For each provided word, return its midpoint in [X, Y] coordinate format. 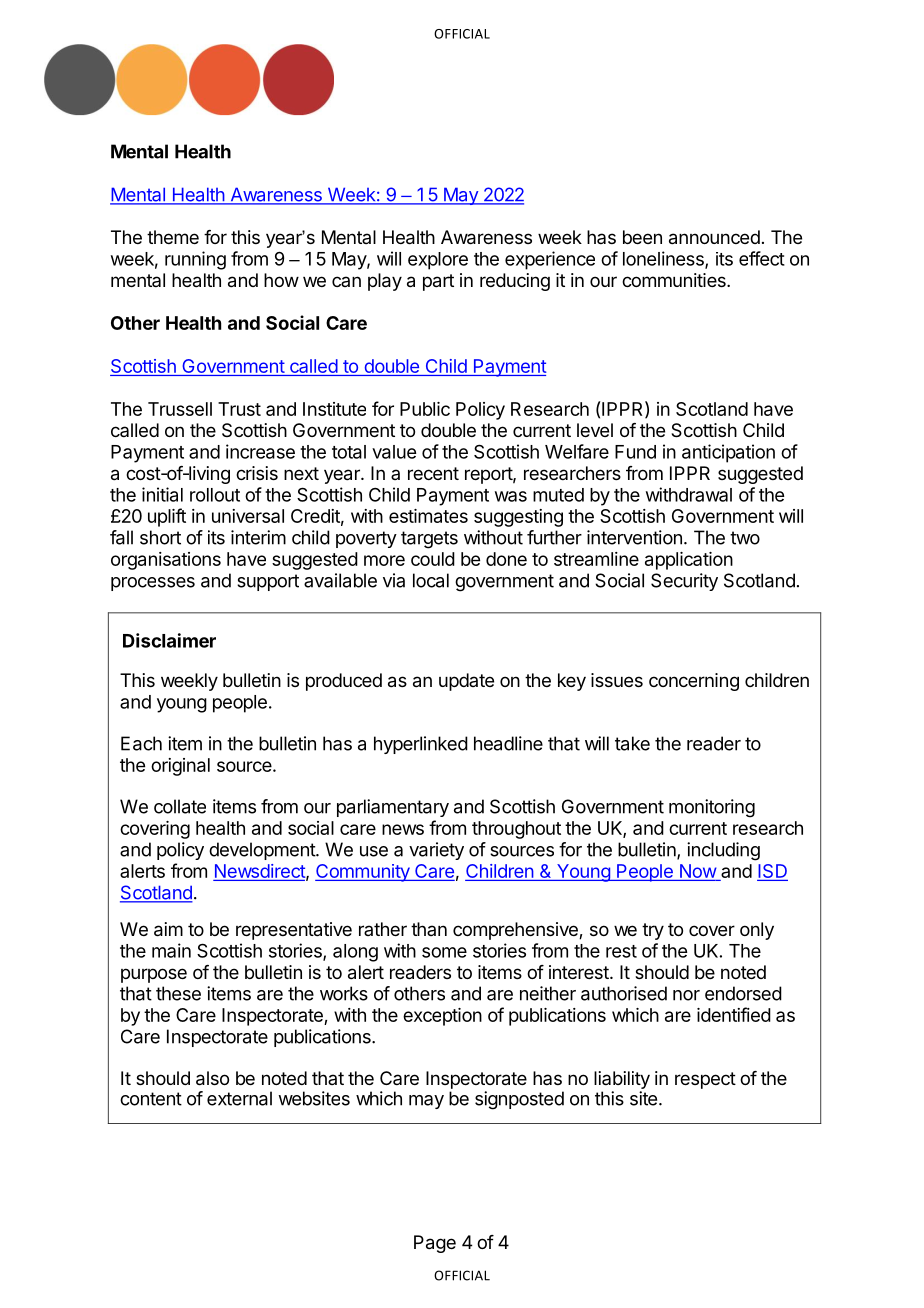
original [180, 767]
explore [438, 261]
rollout [215, 495]
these [178, 993]
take [632, 743]
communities [675, 280]
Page [435, 1244]
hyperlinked [421, 745]
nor [686, 995]
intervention [634, 537]
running [195, 260]
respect [705, 1080]
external [239, 1098]
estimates [428, 516]
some [444, 952]
